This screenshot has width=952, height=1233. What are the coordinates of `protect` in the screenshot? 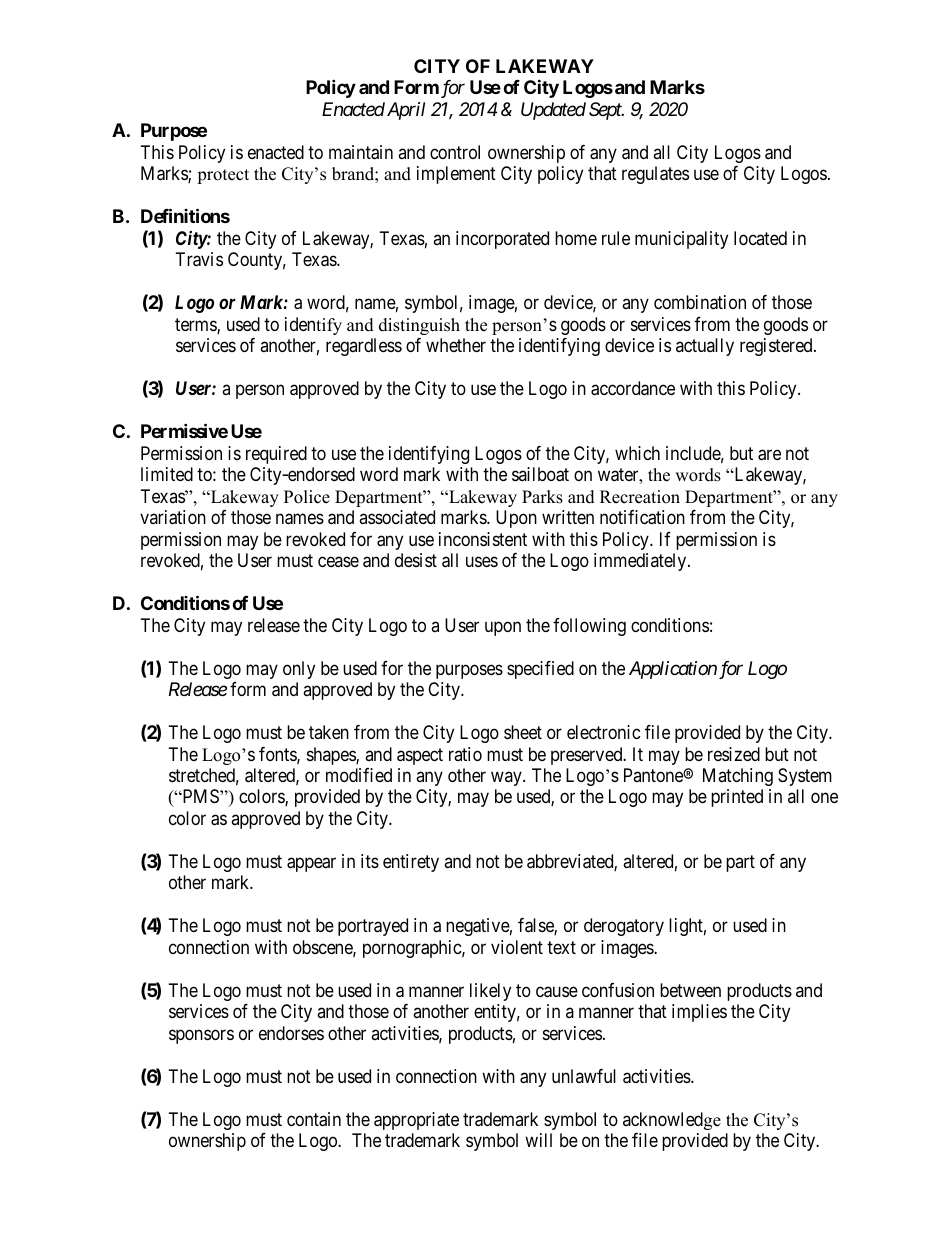 It's located at (223, 176).
